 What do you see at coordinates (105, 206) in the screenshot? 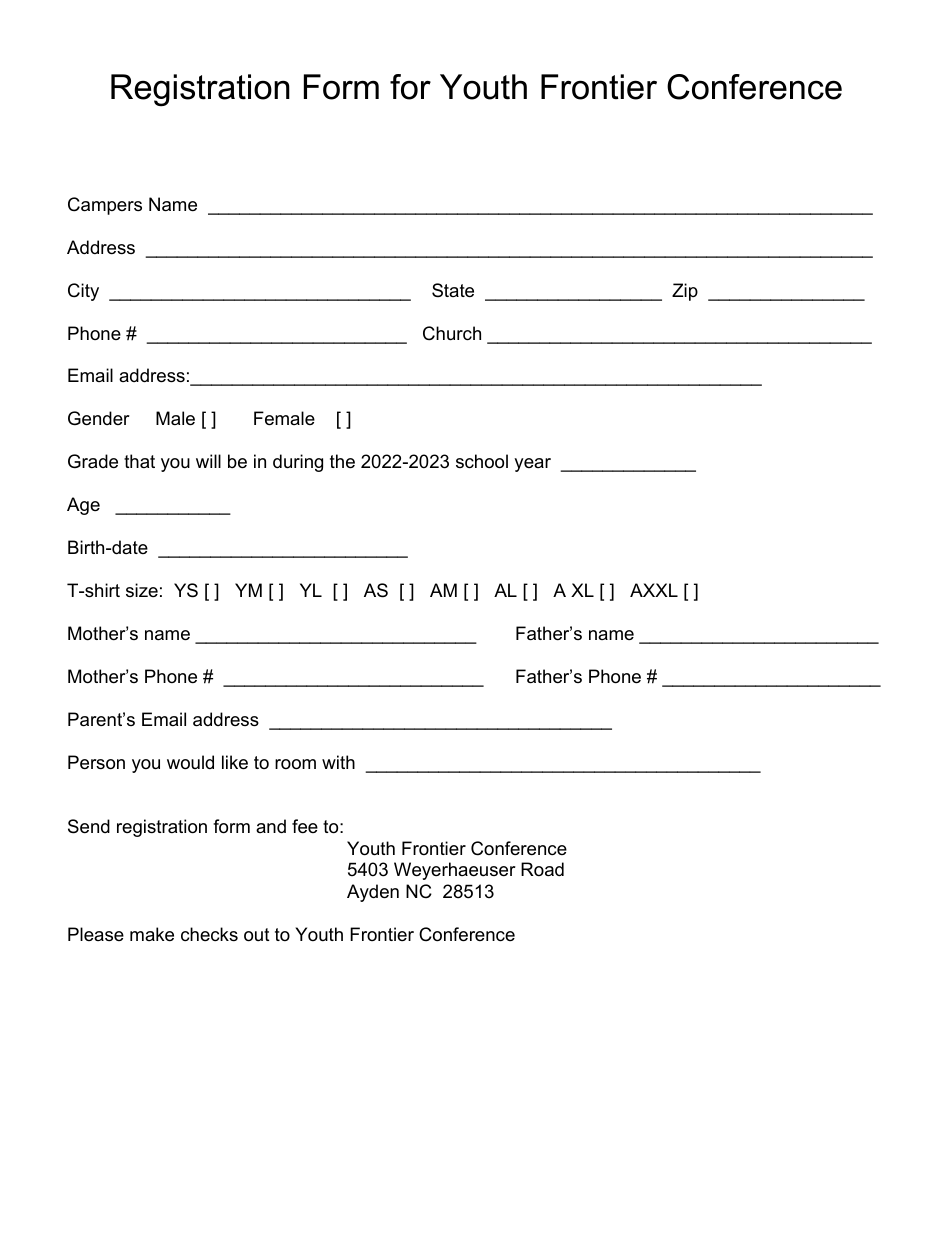
I see `Campers` at bounding box center [105, 206].
